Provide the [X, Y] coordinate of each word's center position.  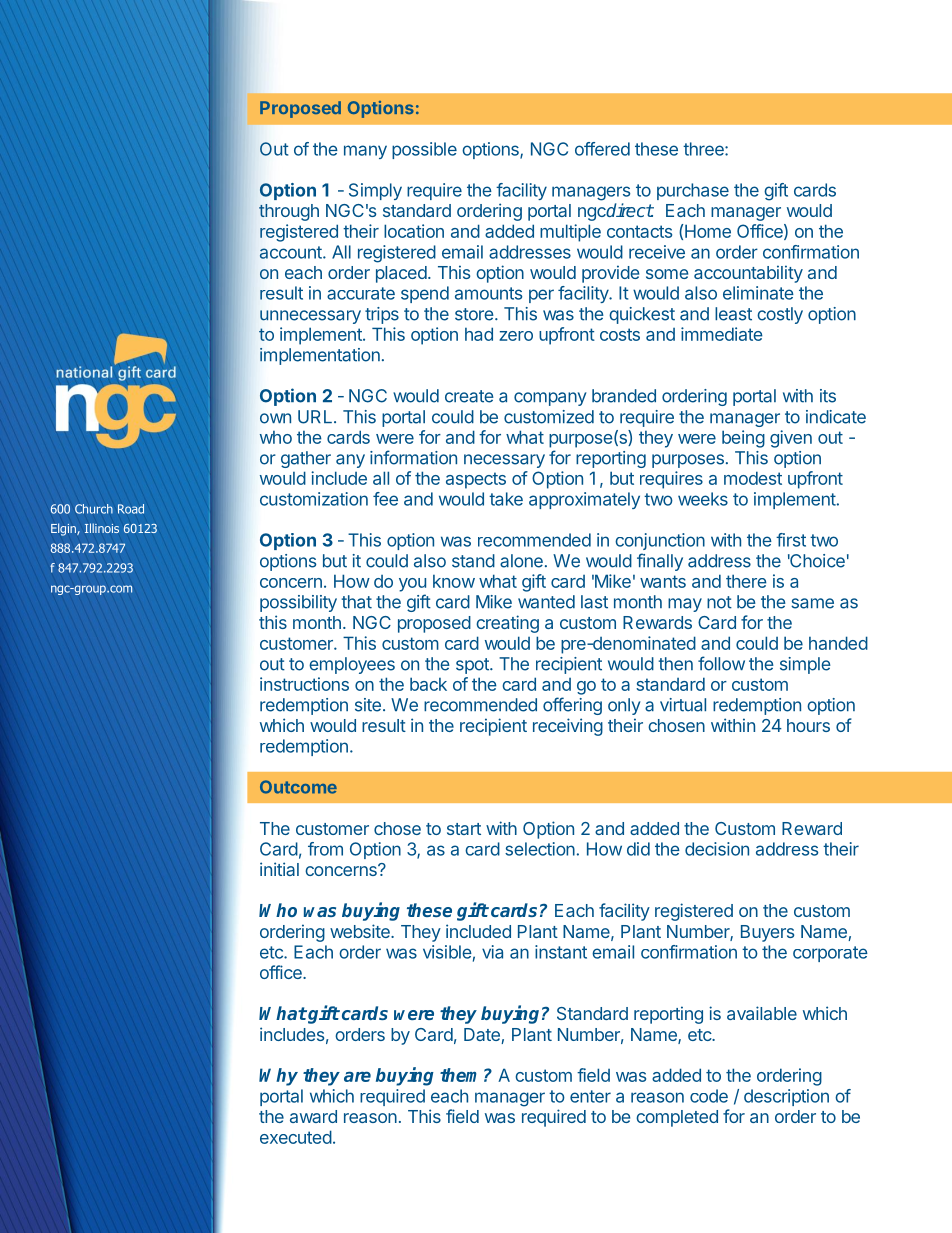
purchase [693, 191]
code [709, 1096]
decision [717, 849]
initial [279, 869]
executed [296, 1137]
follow [721, 663]
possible [424, 150]
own [275, 418]
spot [473, 666]
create [469, 396]
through [289, 212]
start [464, 829]
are [357, 1076]
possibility [298, 603]
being [743, 439]
